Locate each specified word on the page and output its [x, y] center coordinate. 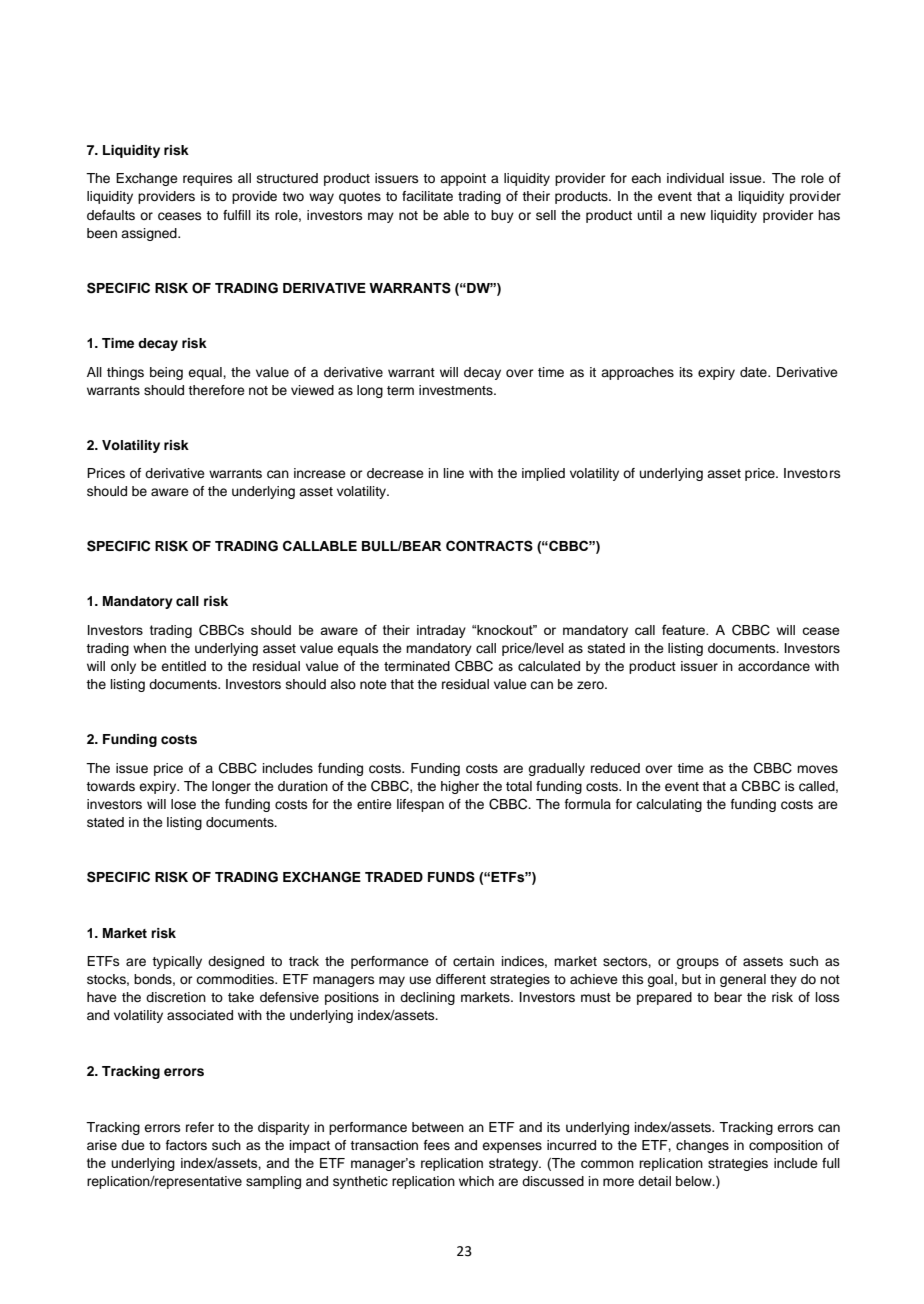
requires [207, 179]
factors [186, 1145]
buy [502, 216]
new [693, 216]
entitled [183, 666]
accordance [774, 666]
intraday [441, 631]
